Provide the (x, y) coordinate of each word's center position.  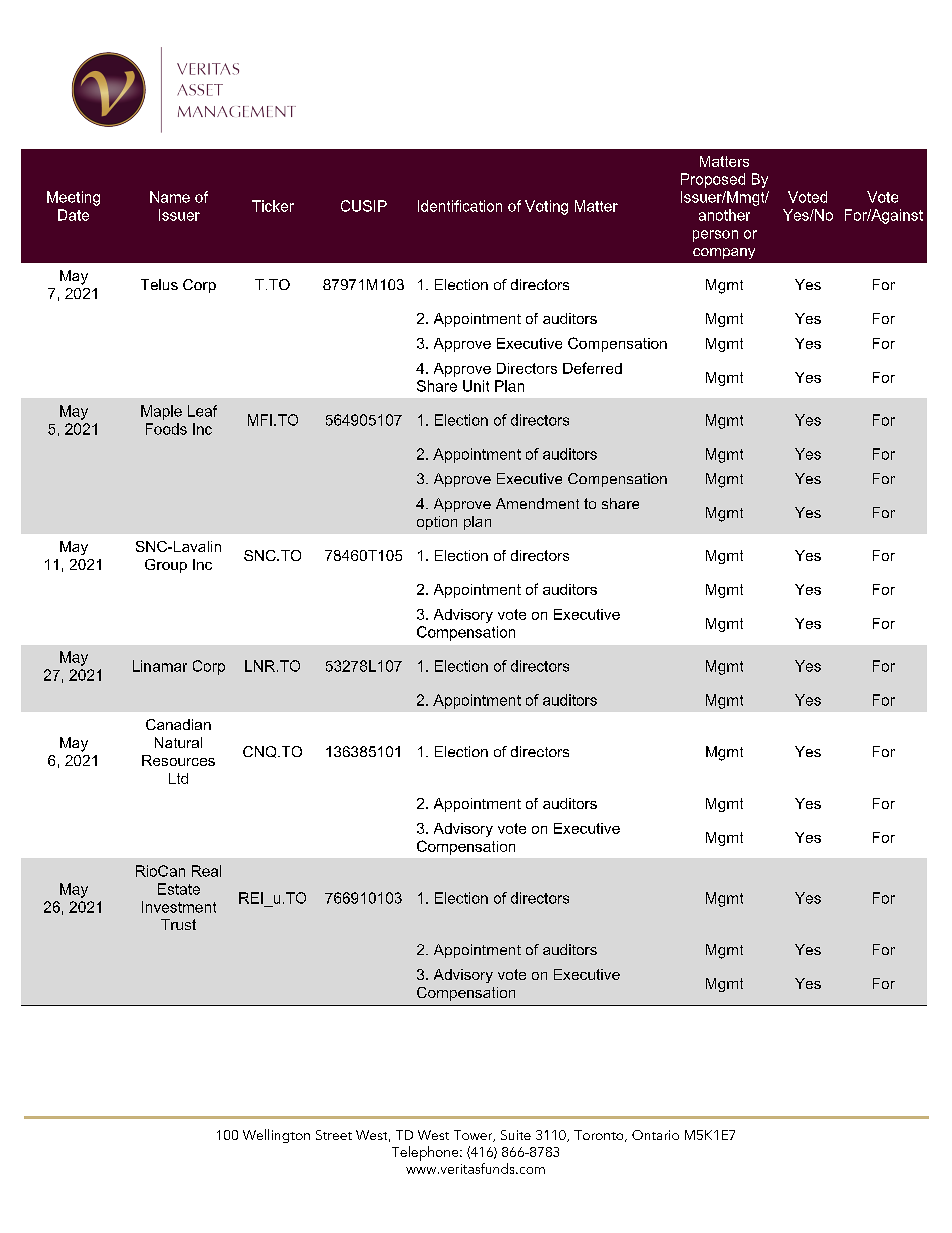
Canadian (178, 724)
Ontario (655, 1135)
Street (334, 1135)
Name (170, 197)
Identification (460, 206)
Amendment (537, 503)
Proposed (713, 180)
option (437, 523)
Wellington (276, 1136)
